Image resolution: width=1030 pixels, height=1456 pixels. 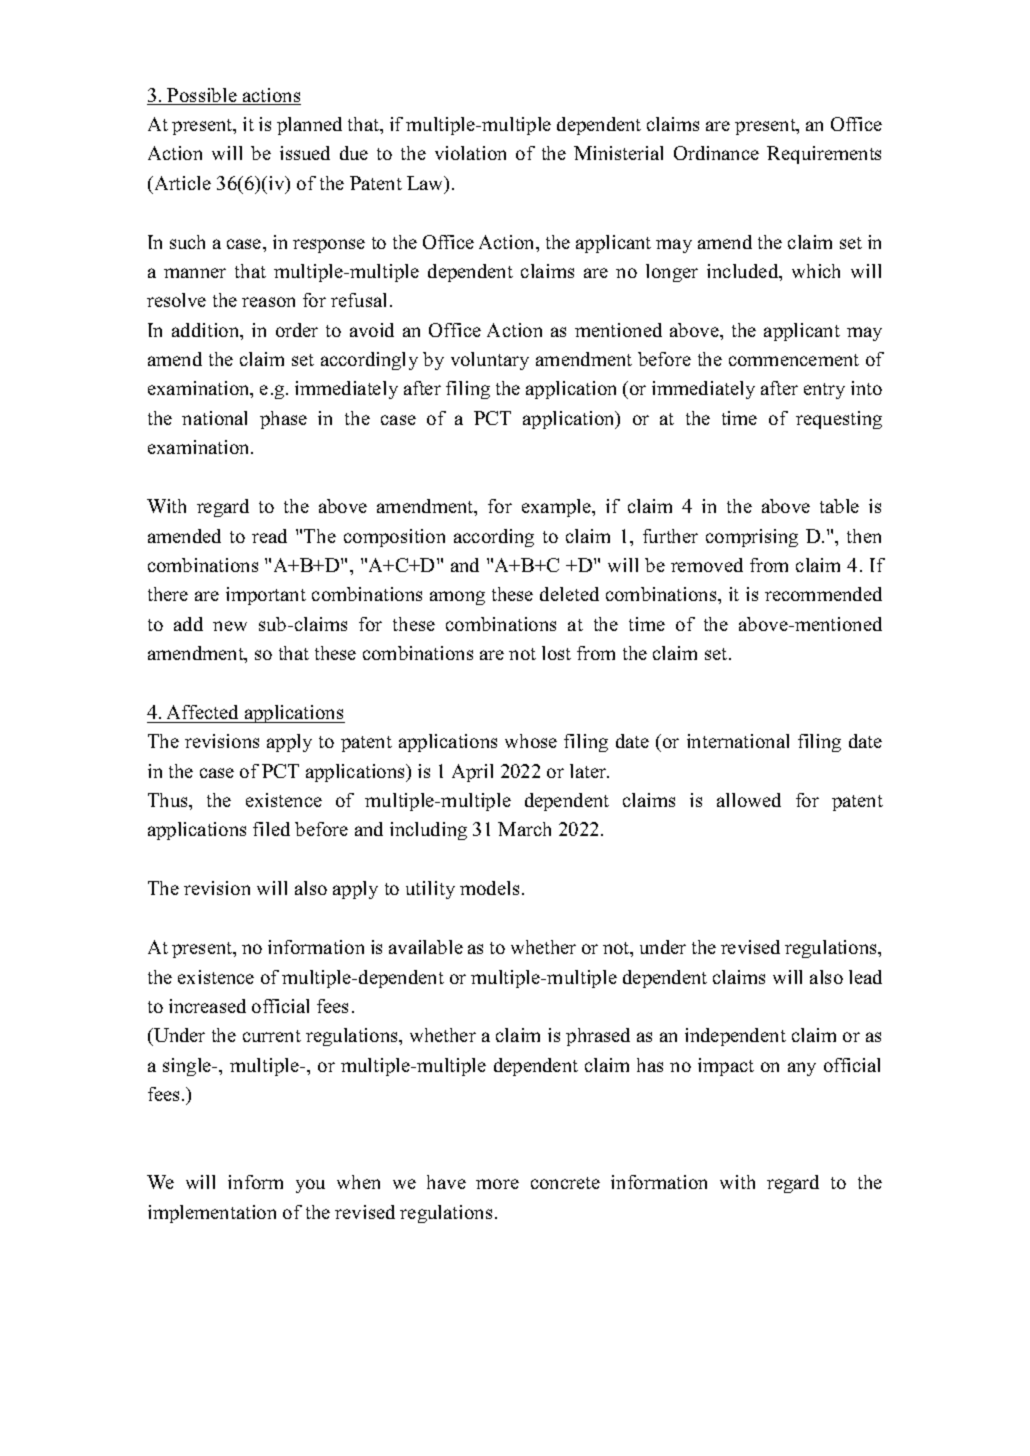 I want to click on Requirements, so click(x=824, y=155).
